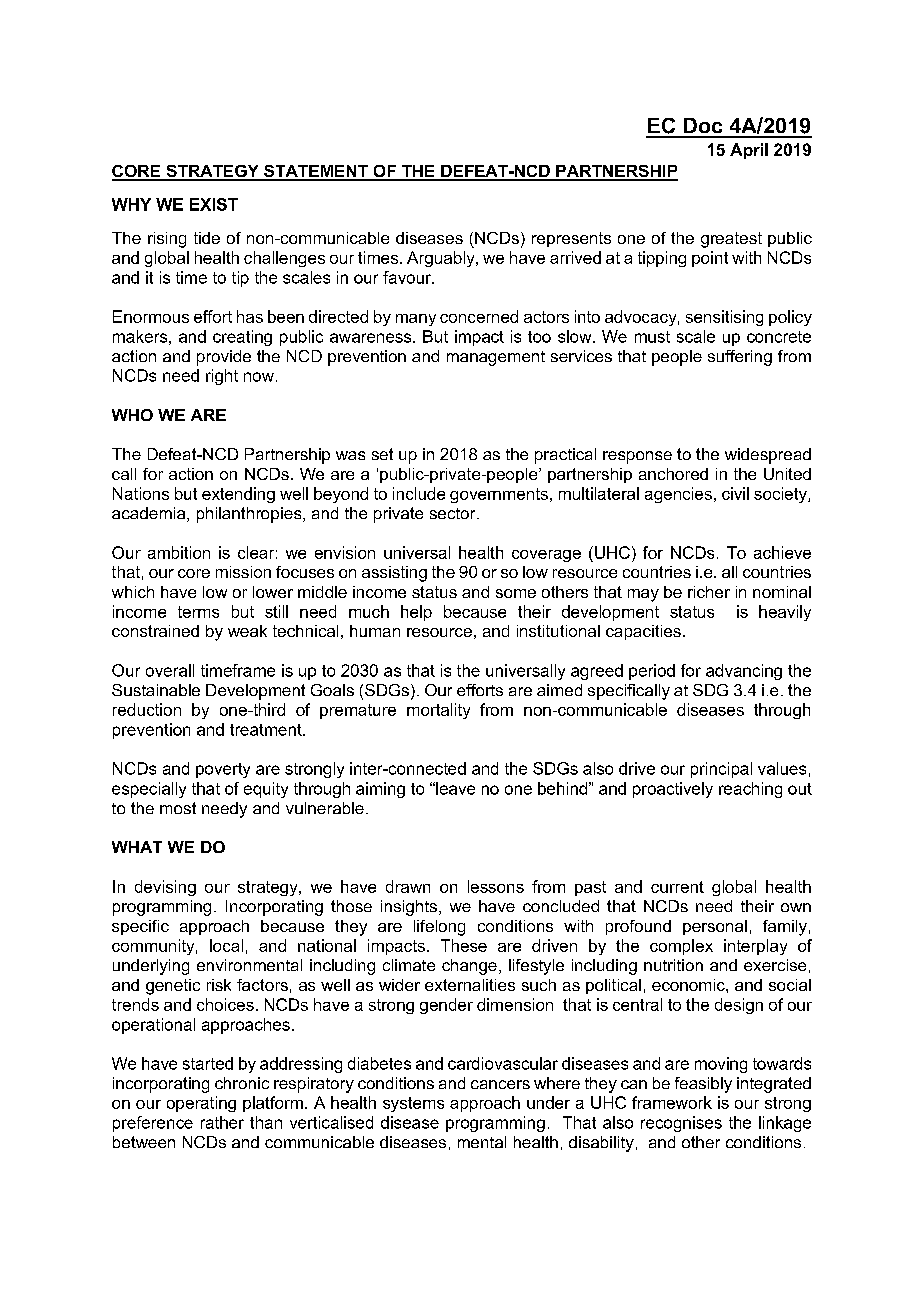 The height and width of the page is (1308, 924). What do you see at coordinates (442, 259) in the page?
I see `Arguably` at bounding box center [442, 259].
